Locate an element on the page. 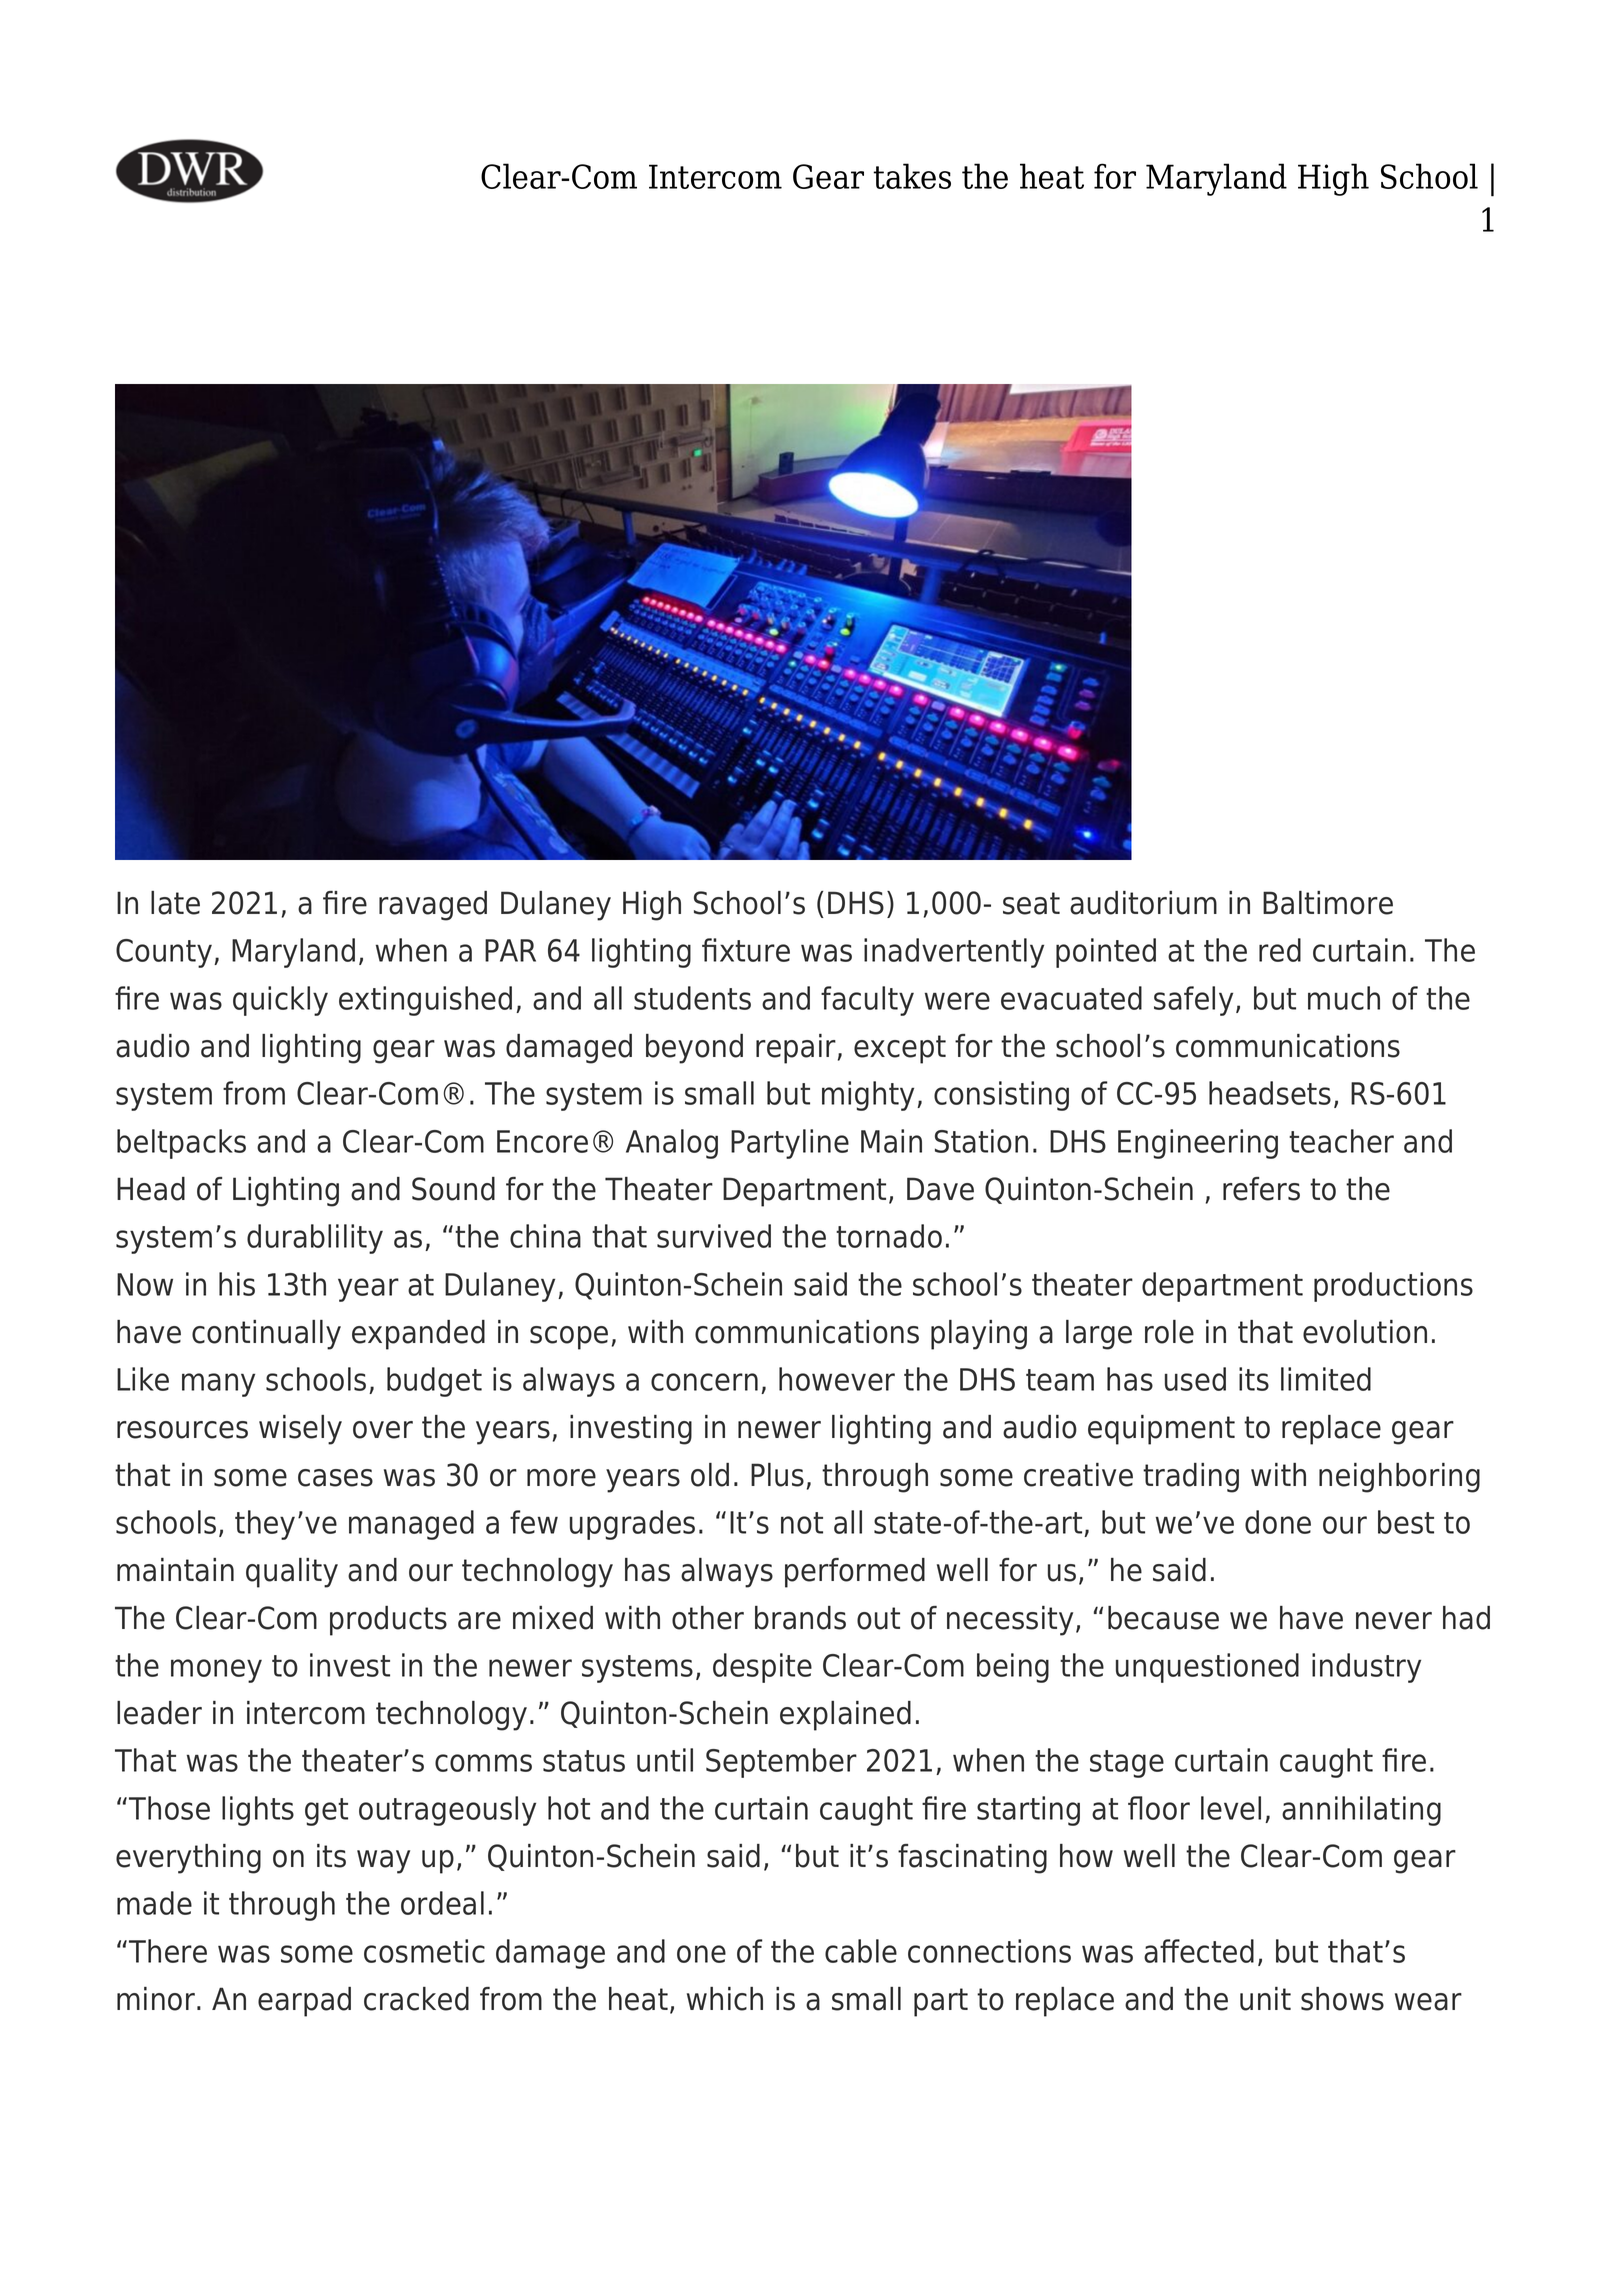 This page has height=2282, width=1613. red is located at coordinates (1280, 950).
